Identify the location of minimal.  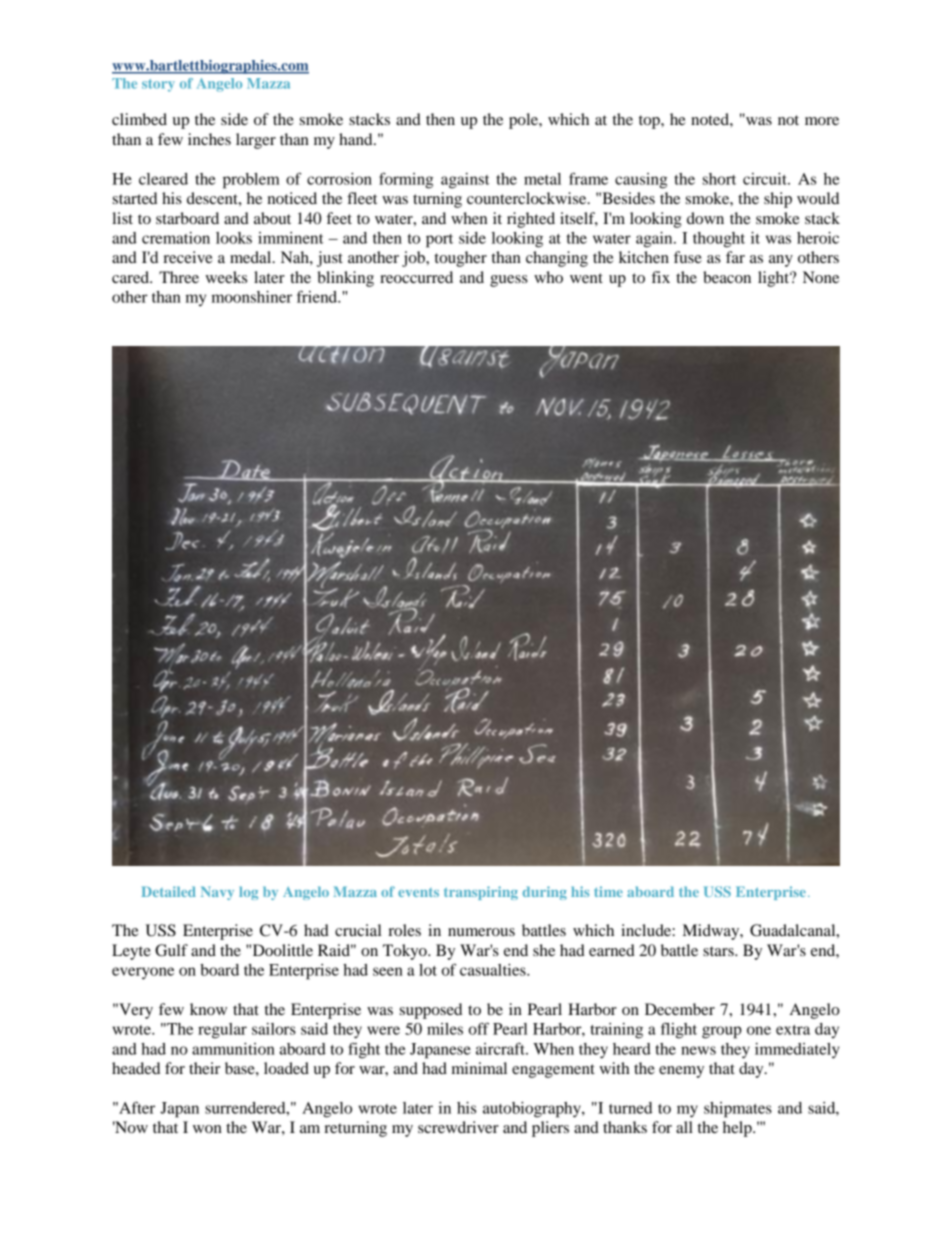
(479, 1068).
